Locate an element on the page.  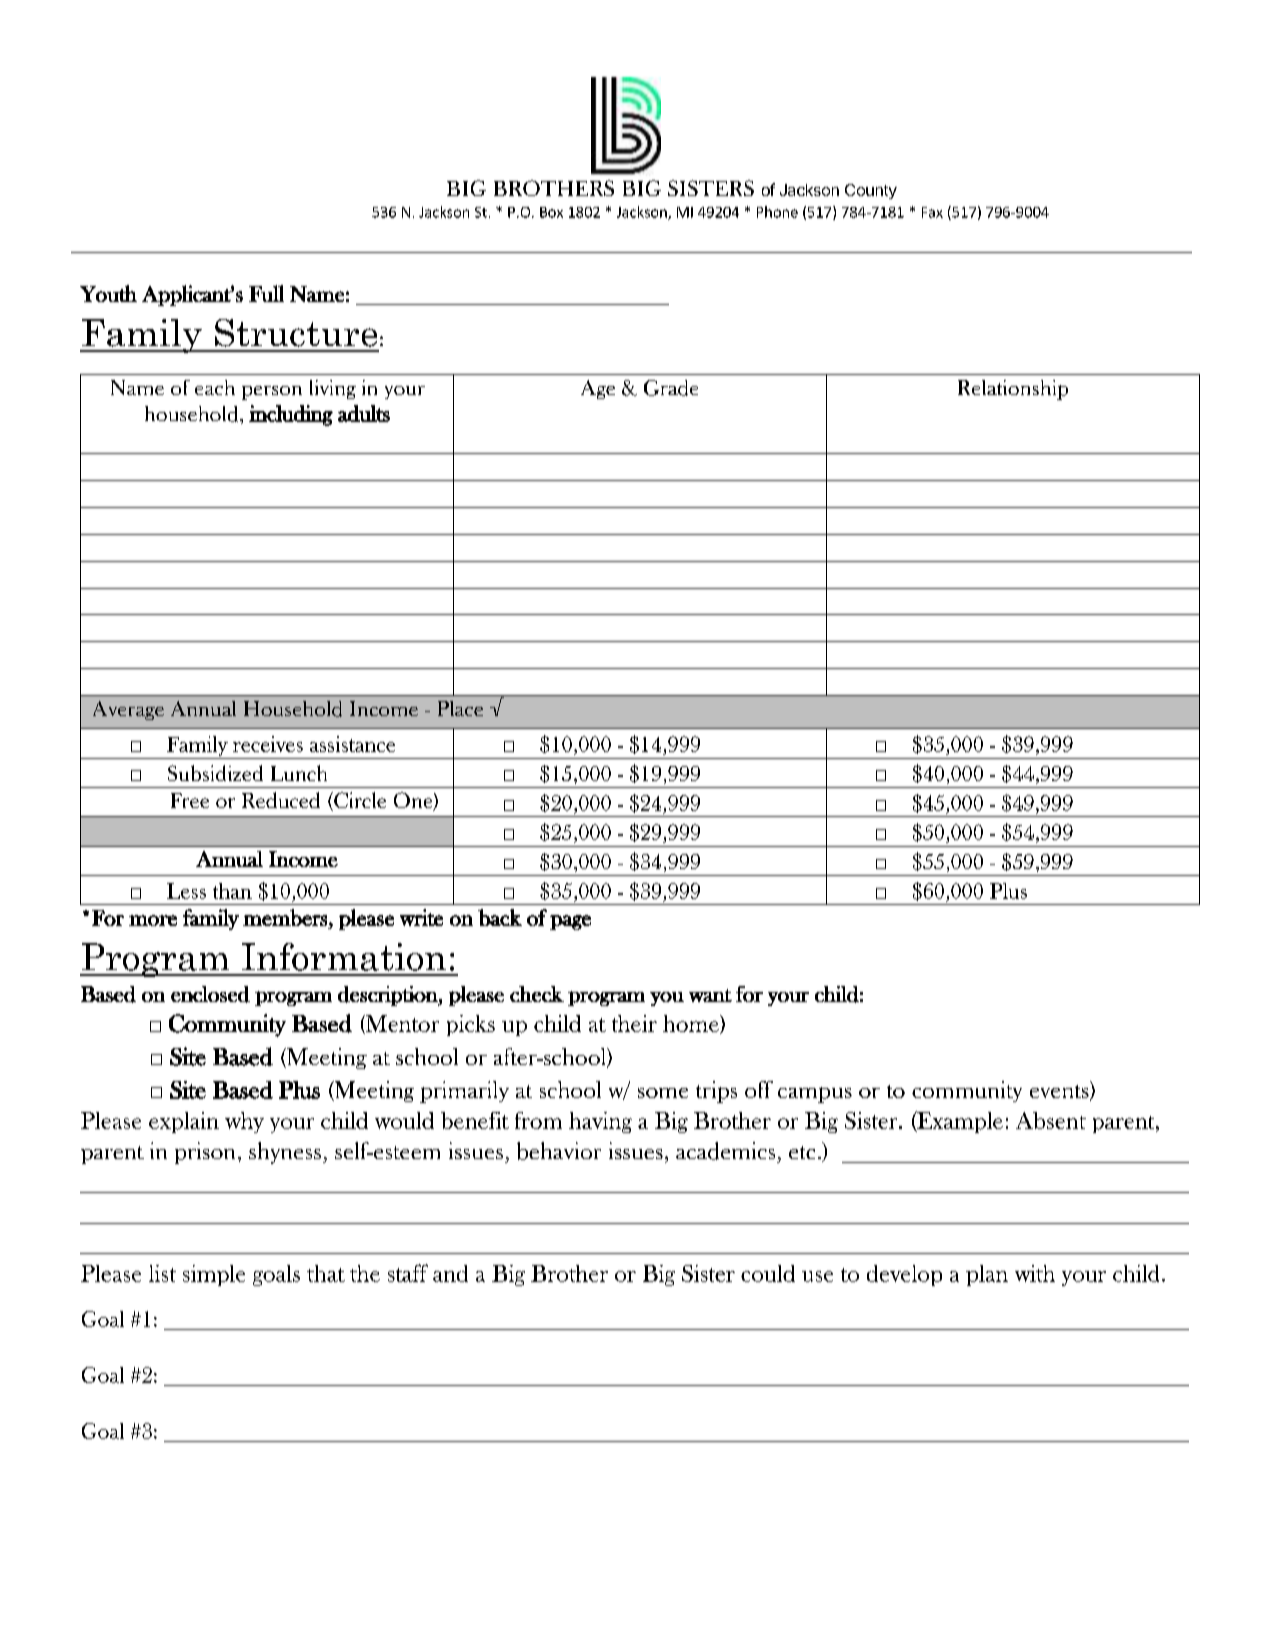
Full is located at coordinates (266, 293).
